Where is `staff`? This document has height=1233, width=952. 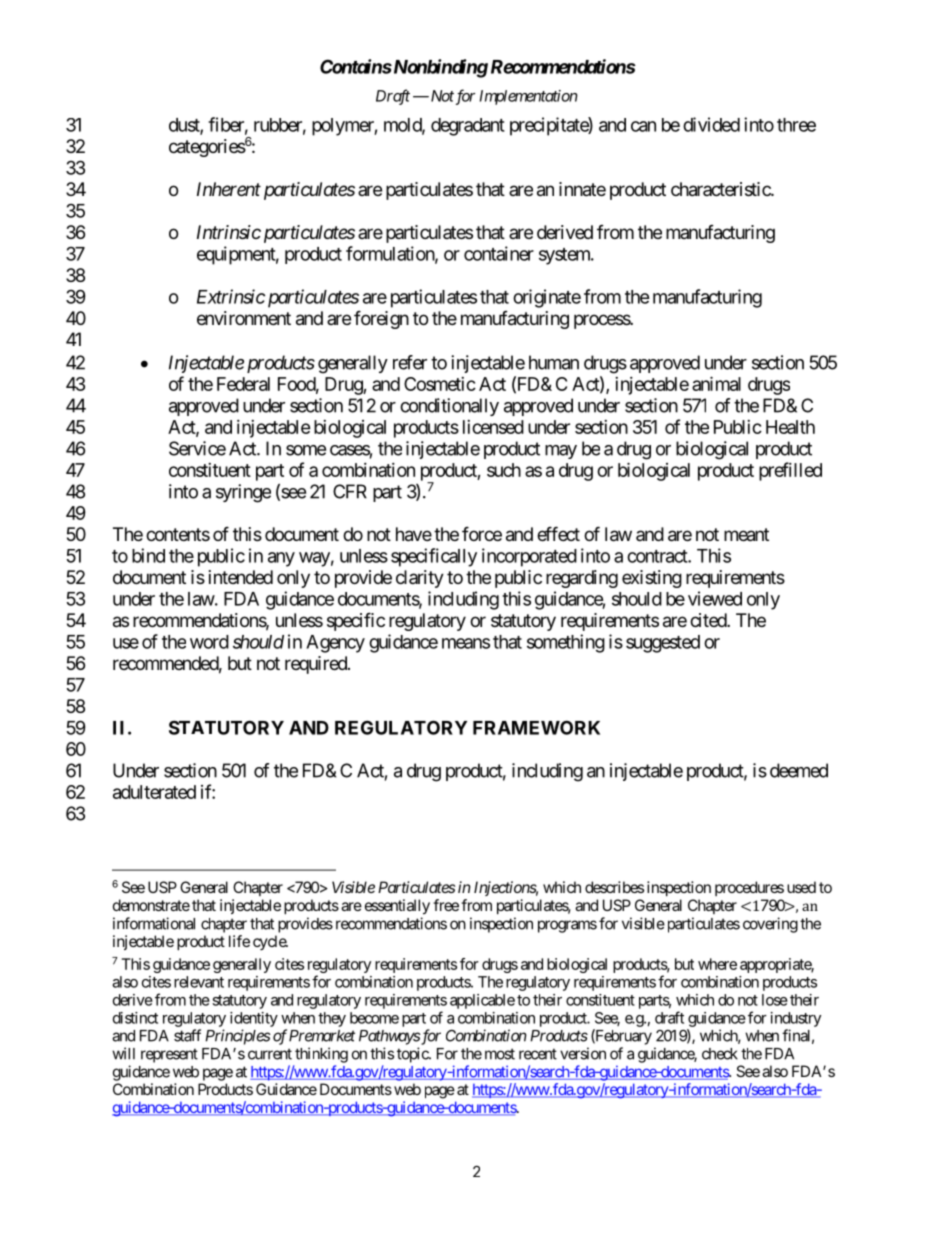 staff is located at coordinates (187, 1035).
